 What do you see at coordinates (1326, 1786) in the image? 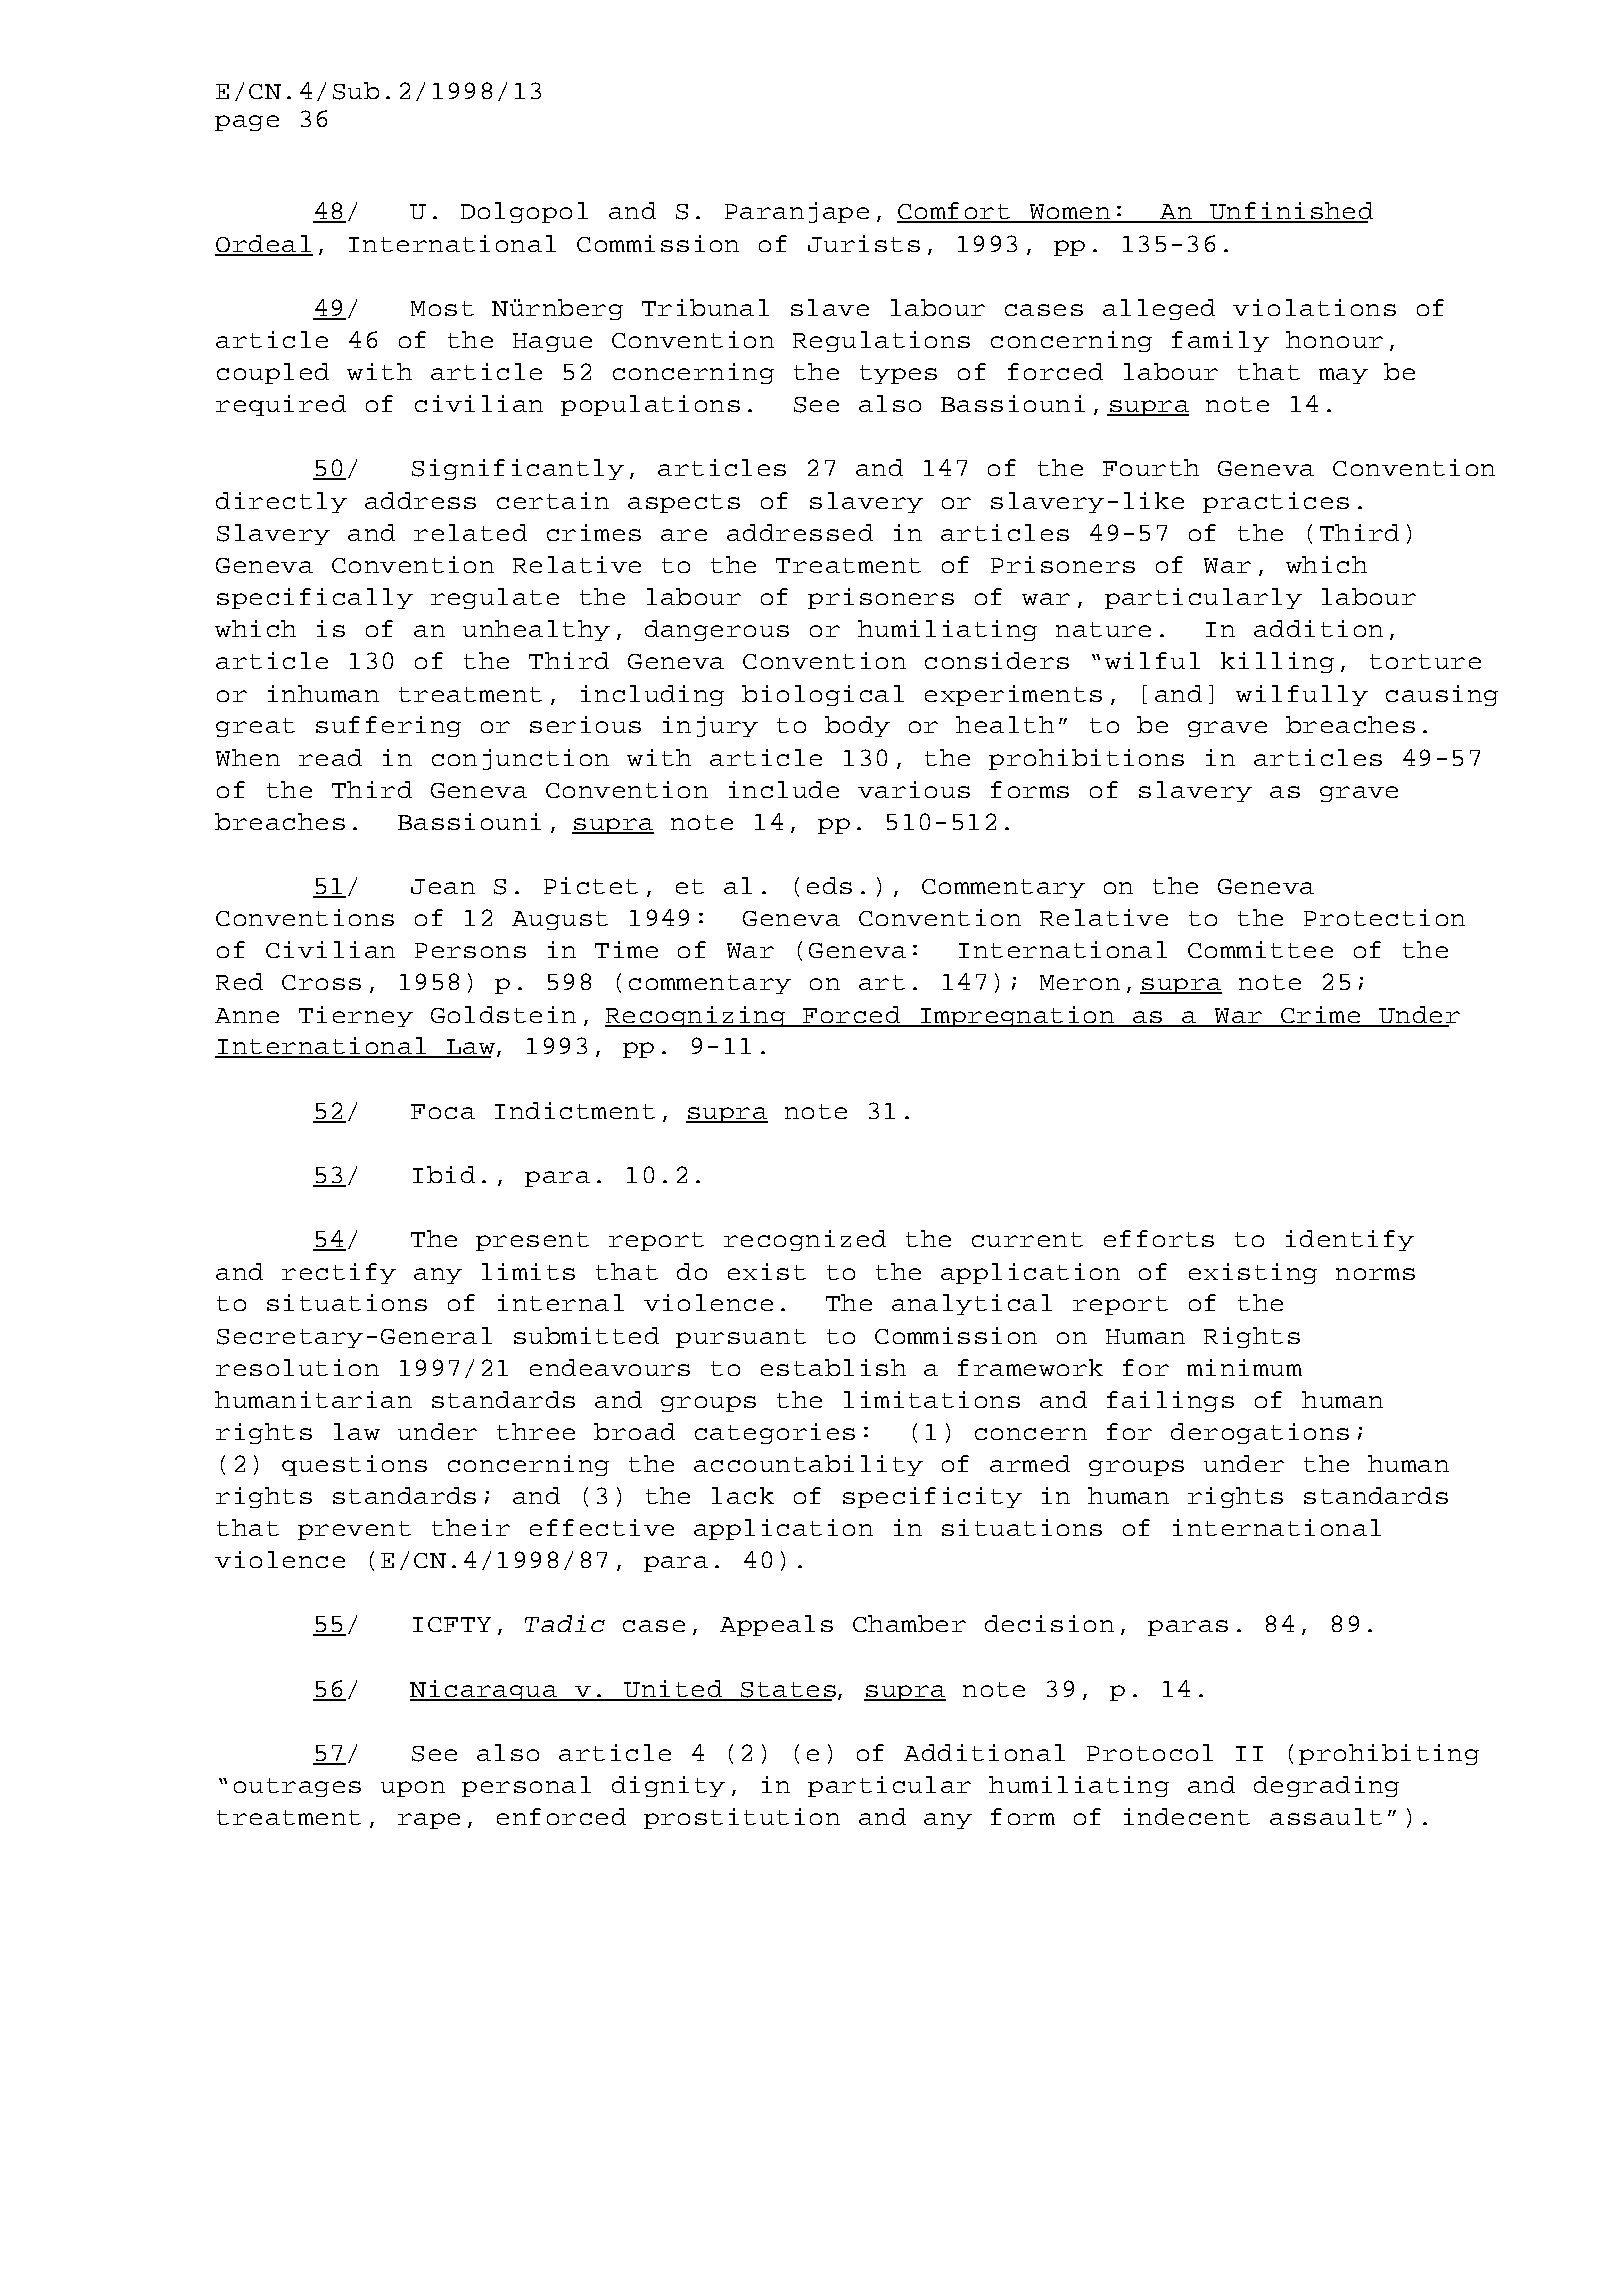
I see `degrading` at bounding box center [1326, 1786].
